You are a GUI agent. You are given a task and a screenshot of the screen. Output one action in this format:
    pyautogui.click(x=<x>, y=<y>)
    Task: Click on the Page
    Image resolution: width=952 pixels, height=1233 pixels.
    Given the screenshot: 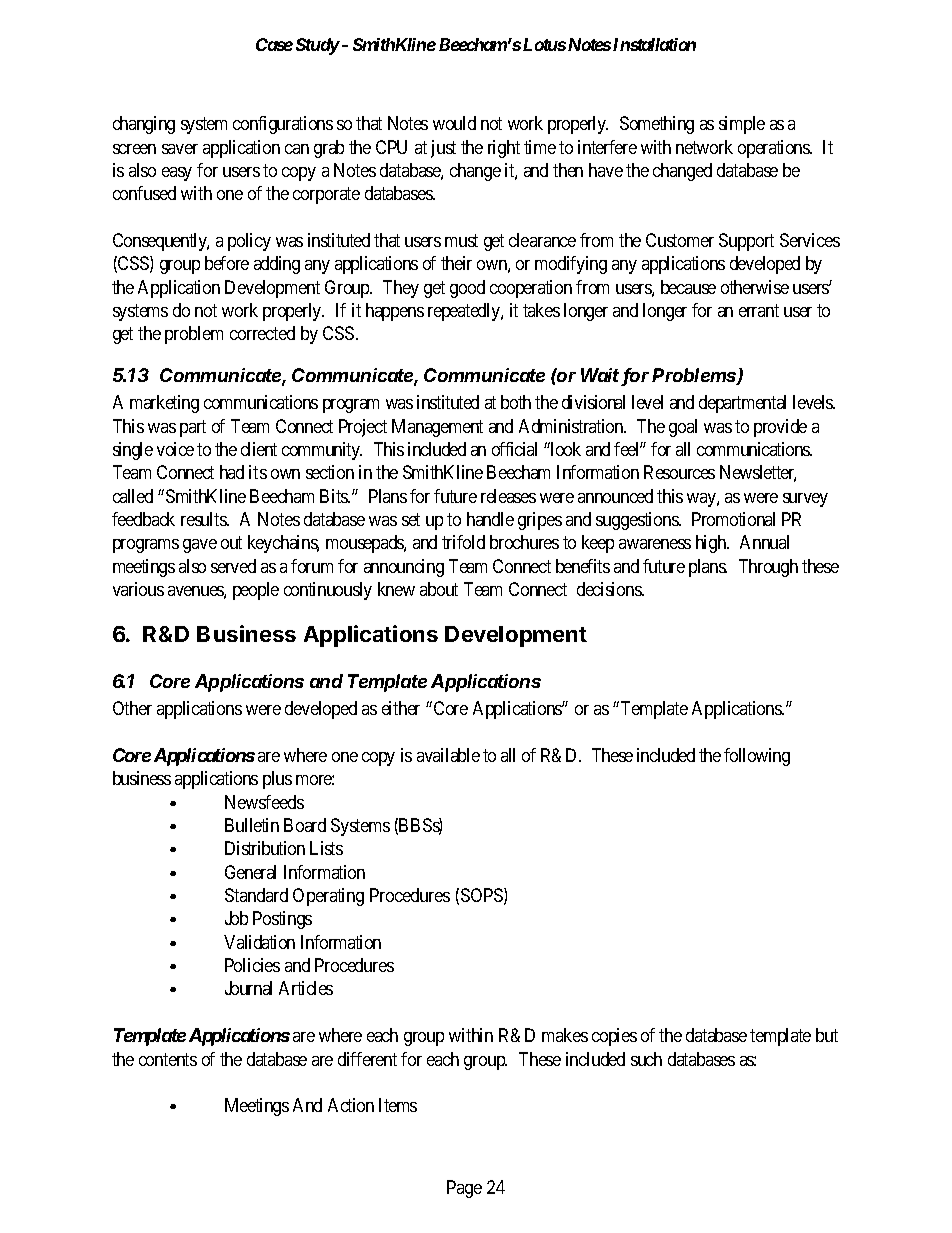 What is the action you would take?
    pyautogui.click(x=464, y=1189)
